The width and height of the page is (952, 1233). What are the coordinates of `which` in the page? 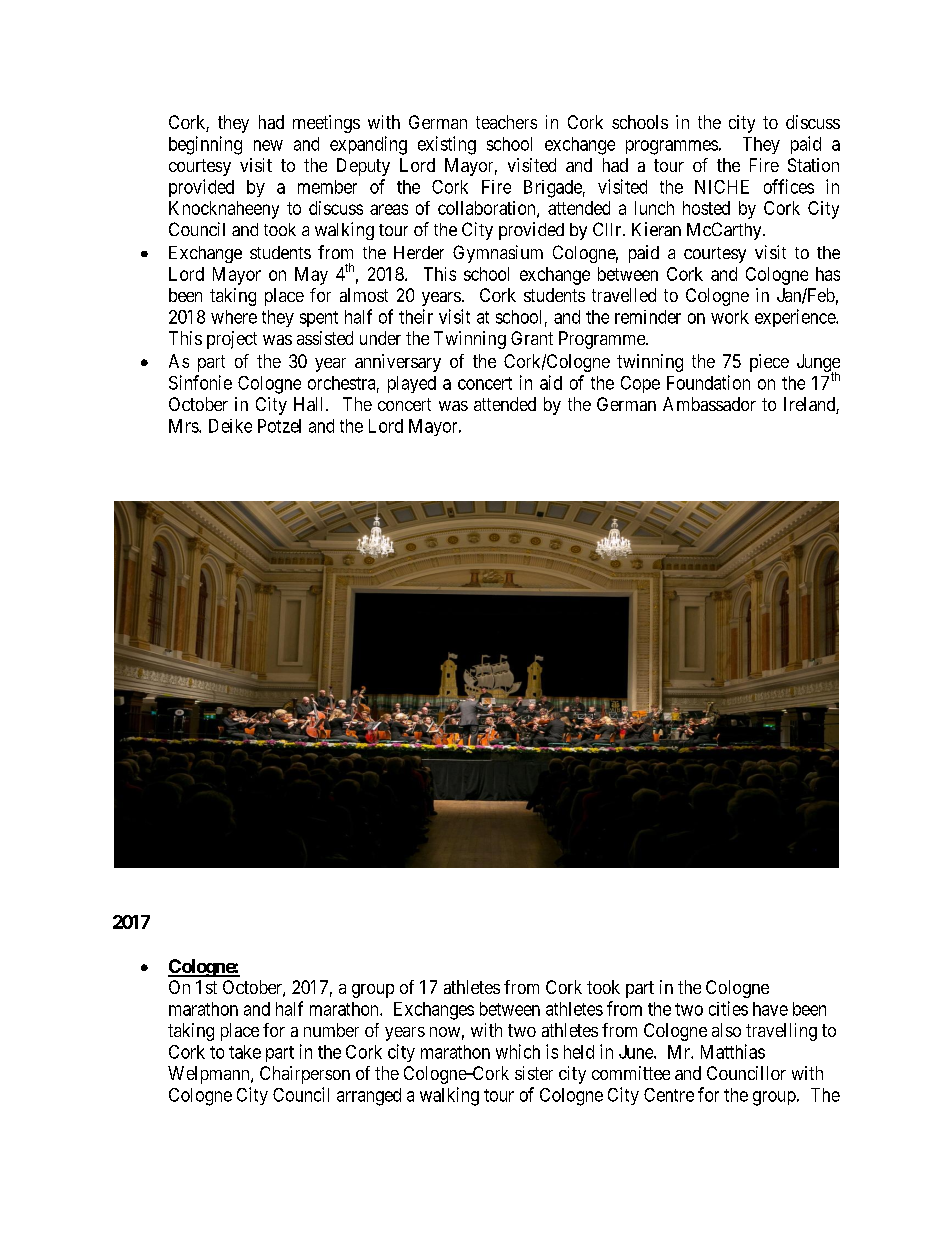 It's located at (518, 1051).
